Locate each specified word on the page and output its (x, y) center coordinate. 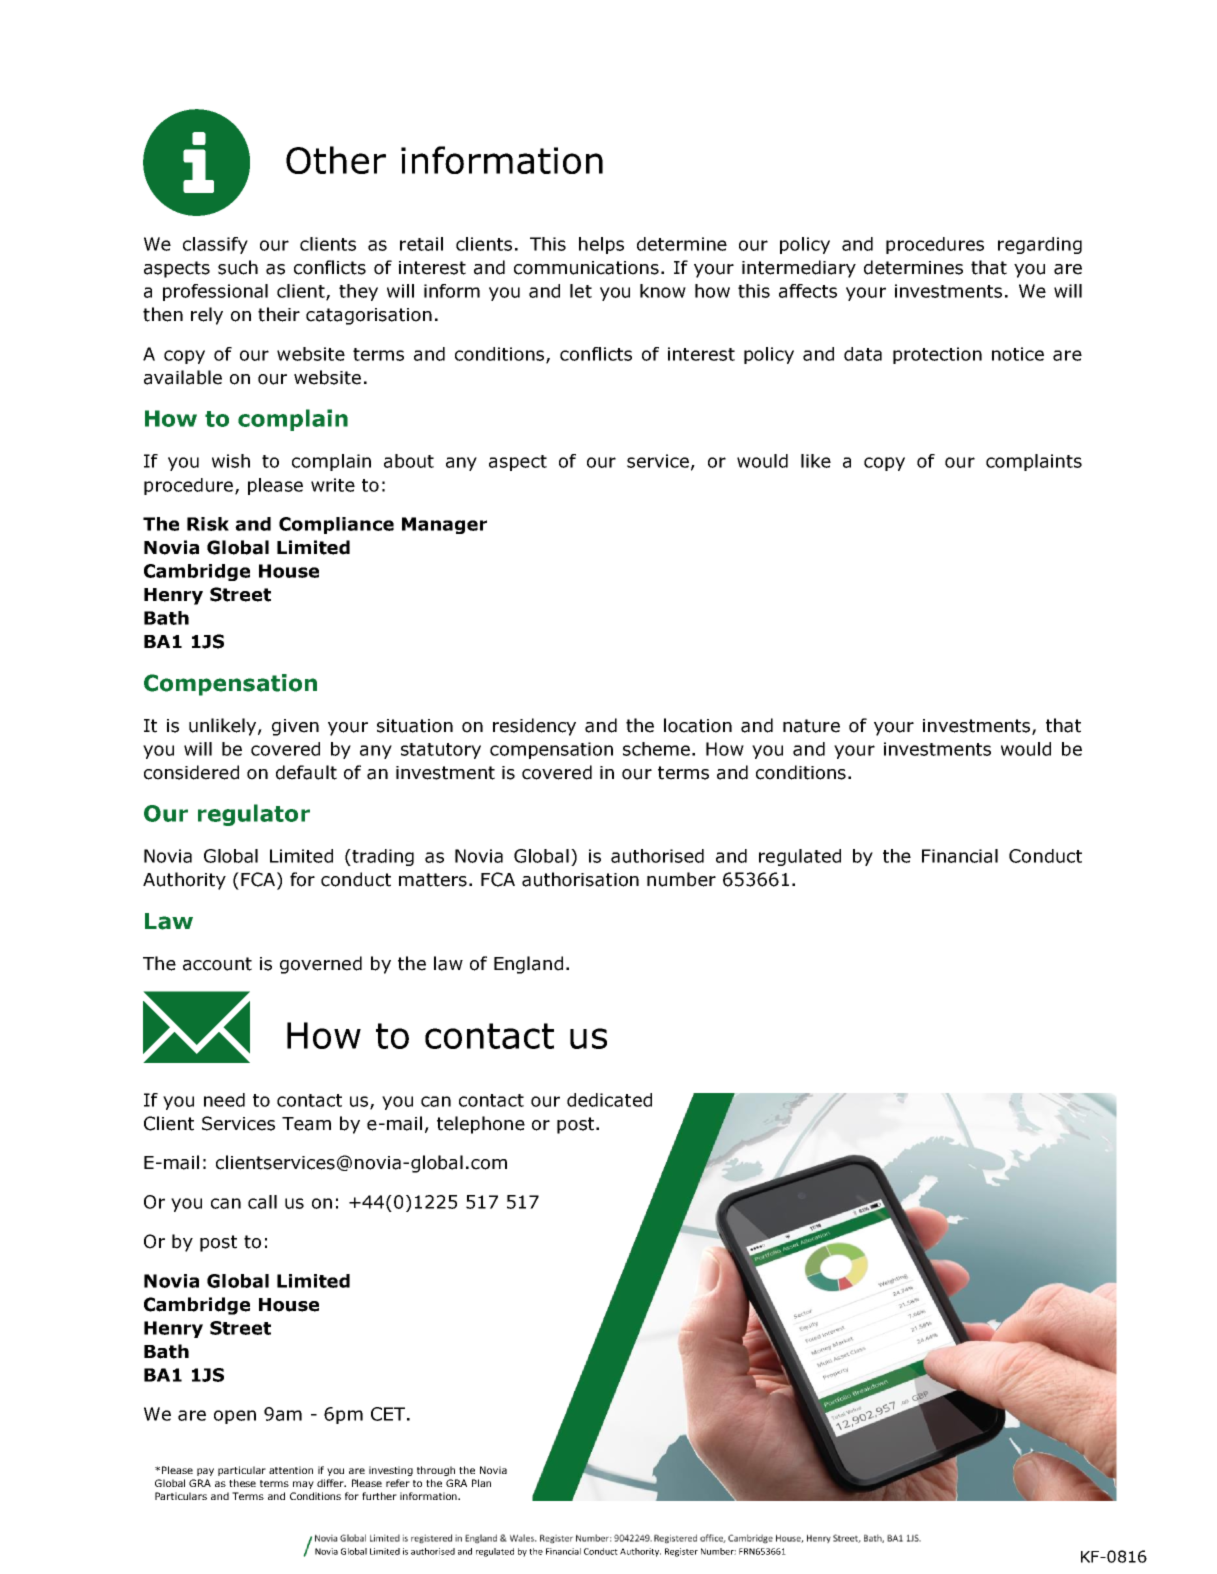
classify (215, 245)
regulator (254, 815)
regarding (1040, 245)
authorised (657, 856)
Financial (960, 856)
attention (291, 1470)
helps (601, 245)
